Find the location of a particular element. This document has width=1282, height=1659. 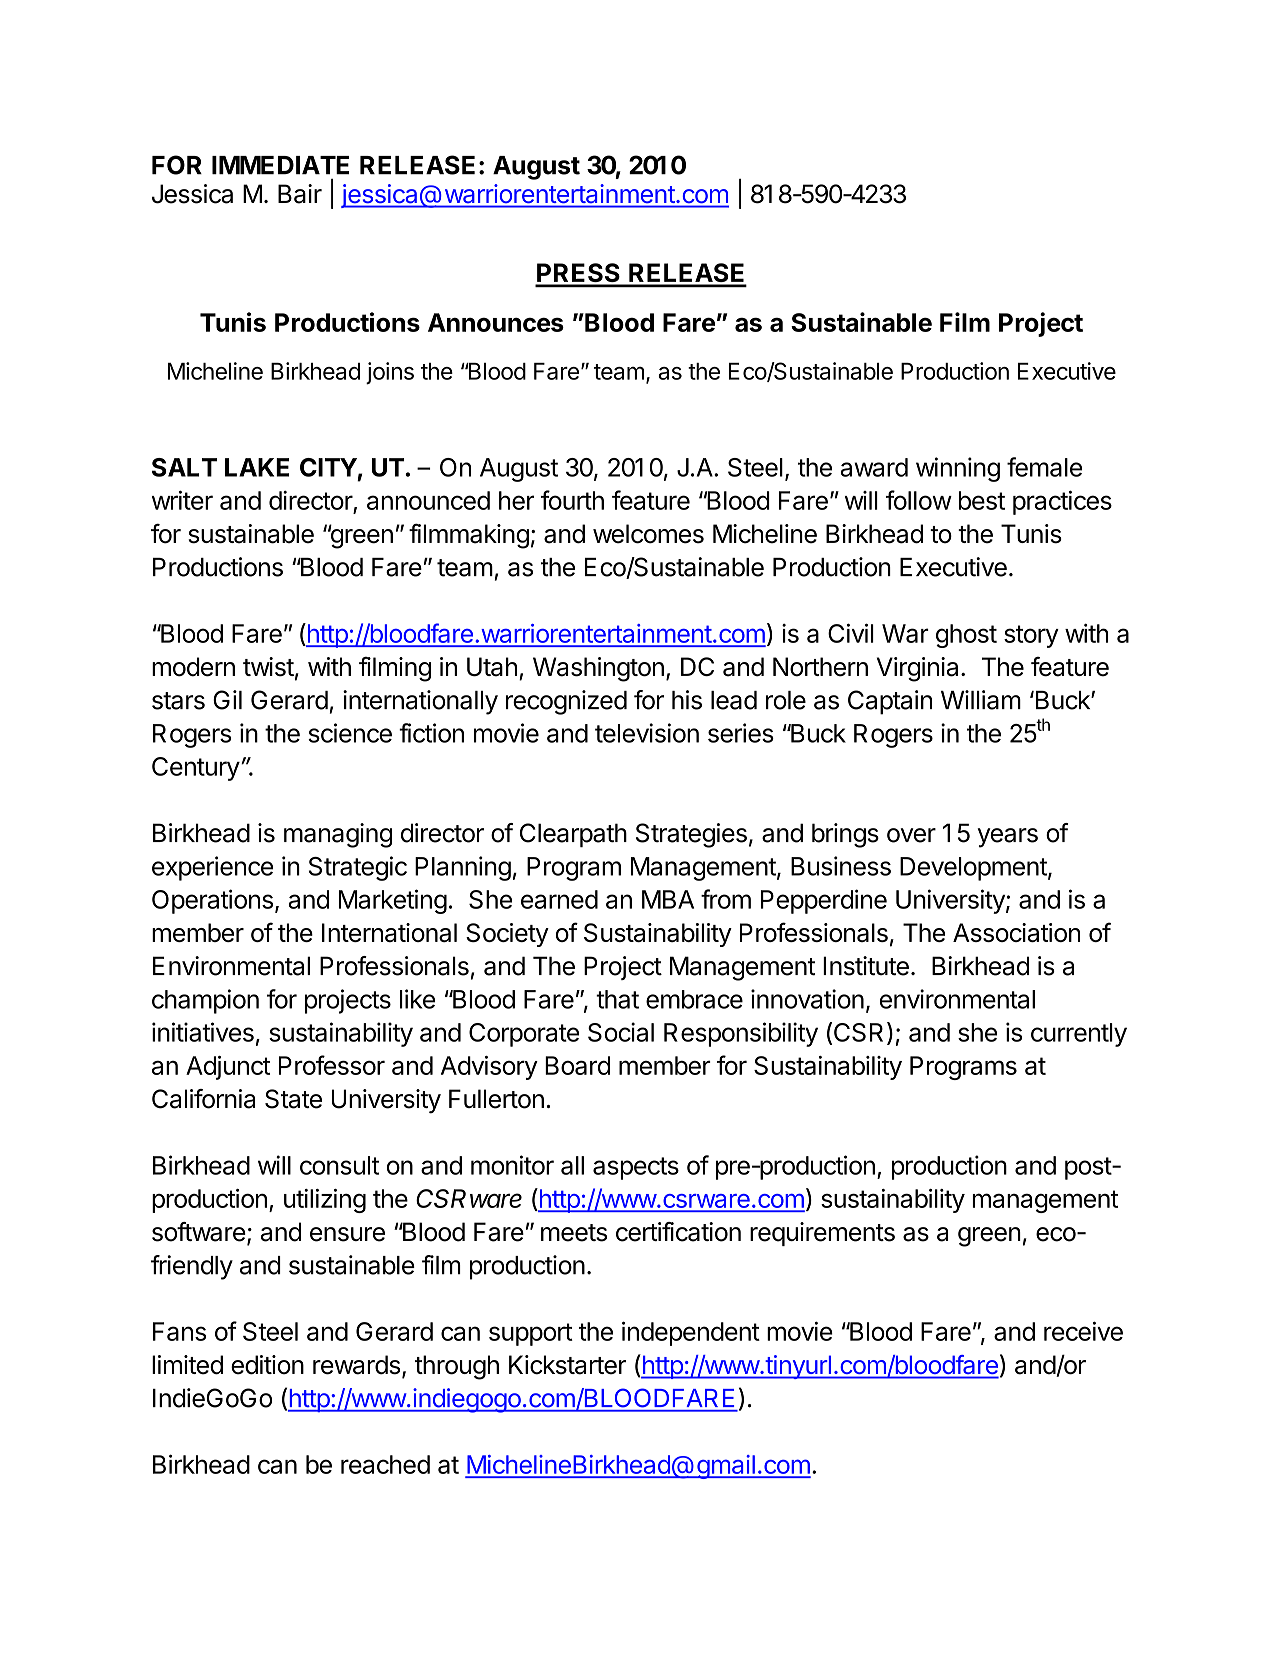

LAKE is located at coordinates (257, 467).
